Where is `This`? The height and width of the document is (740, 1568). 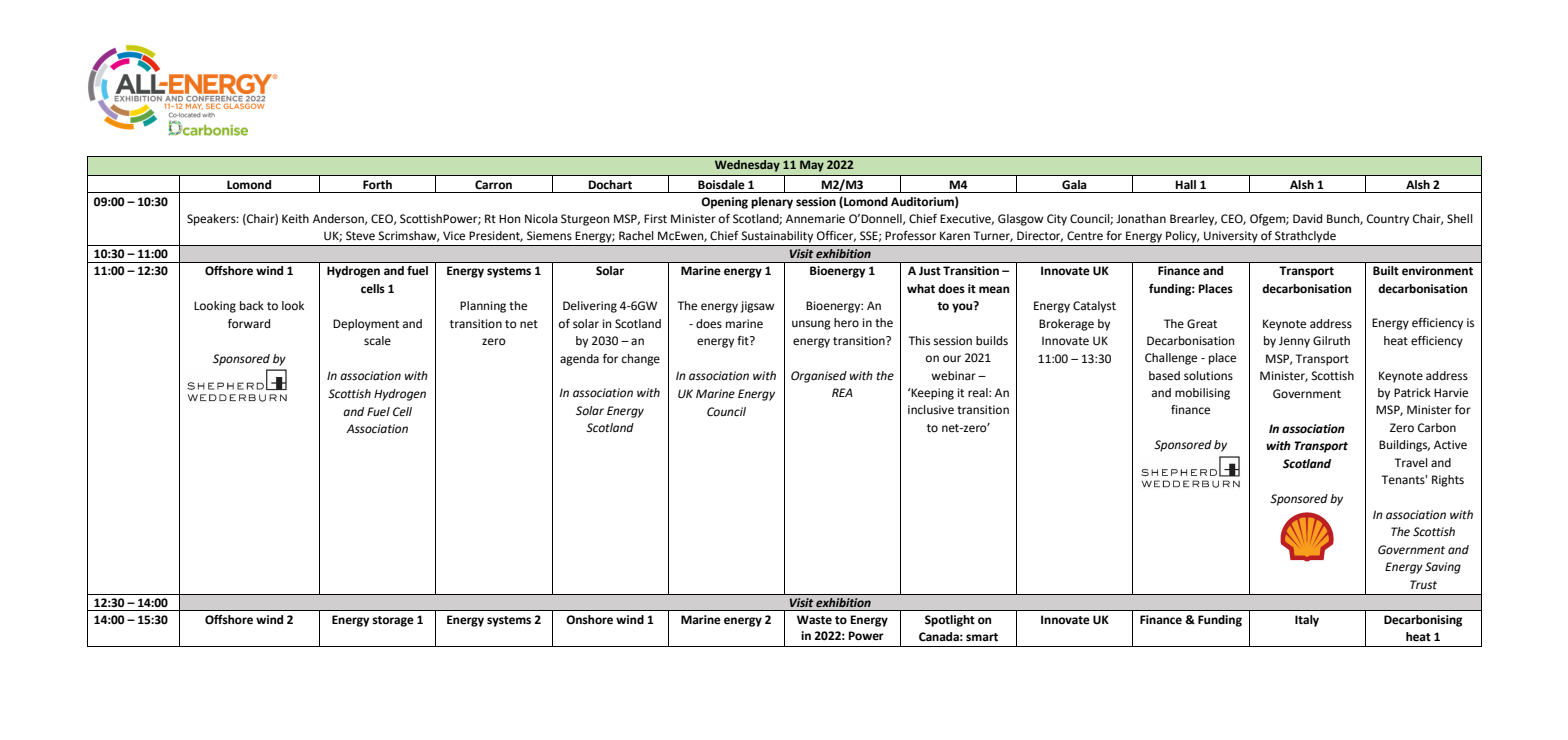 This is located at coordinates (919, 341).
